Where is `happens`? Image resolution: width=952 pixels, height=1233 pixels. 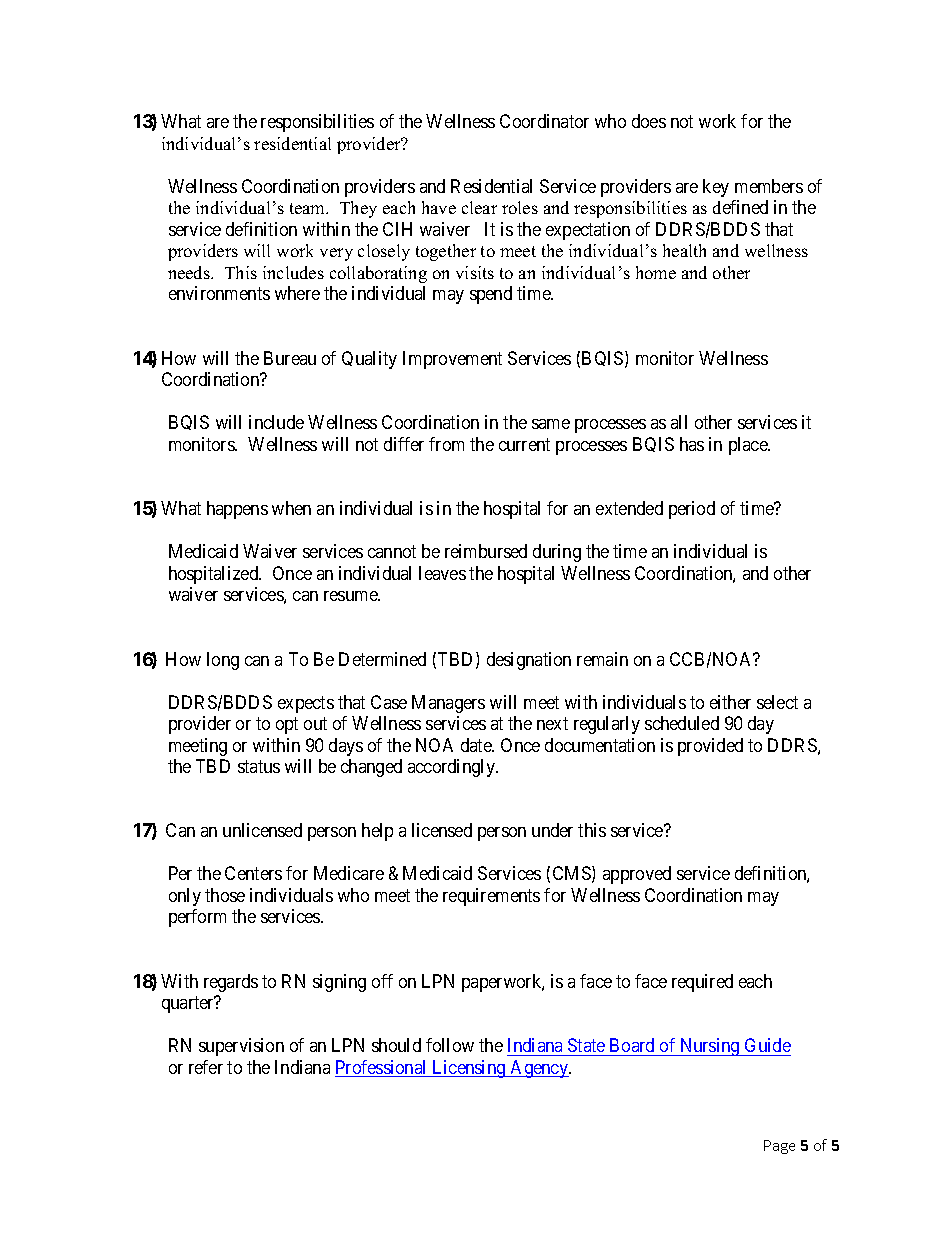 happens is located at coordinates (237, 510).
